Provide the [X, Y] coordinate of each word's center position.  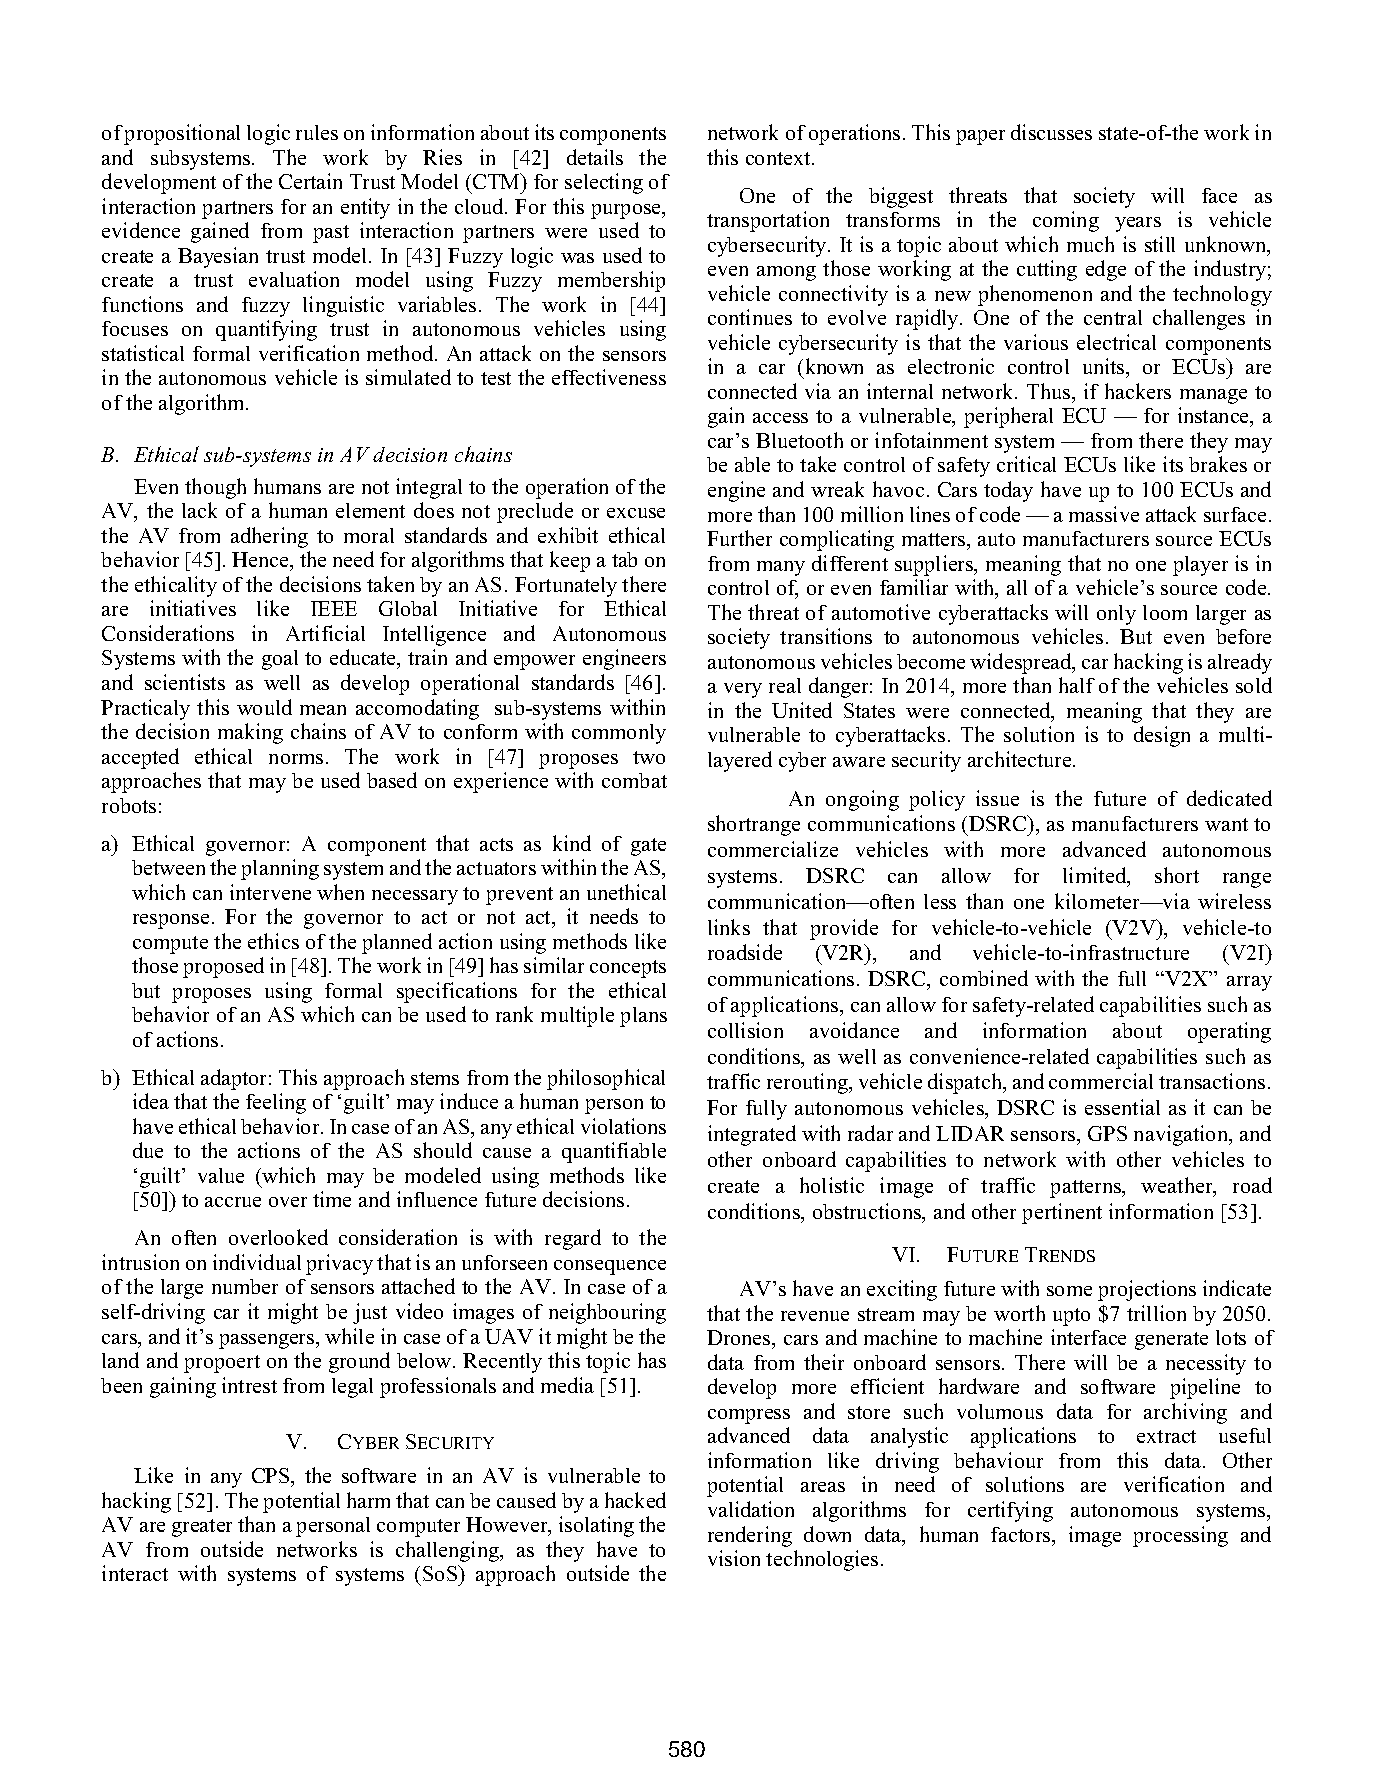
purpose [627, 211]
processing [1180, 1536]
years [1138, 224]
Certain [310, 181]
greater [202, 1528]
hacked [635, 1500]
